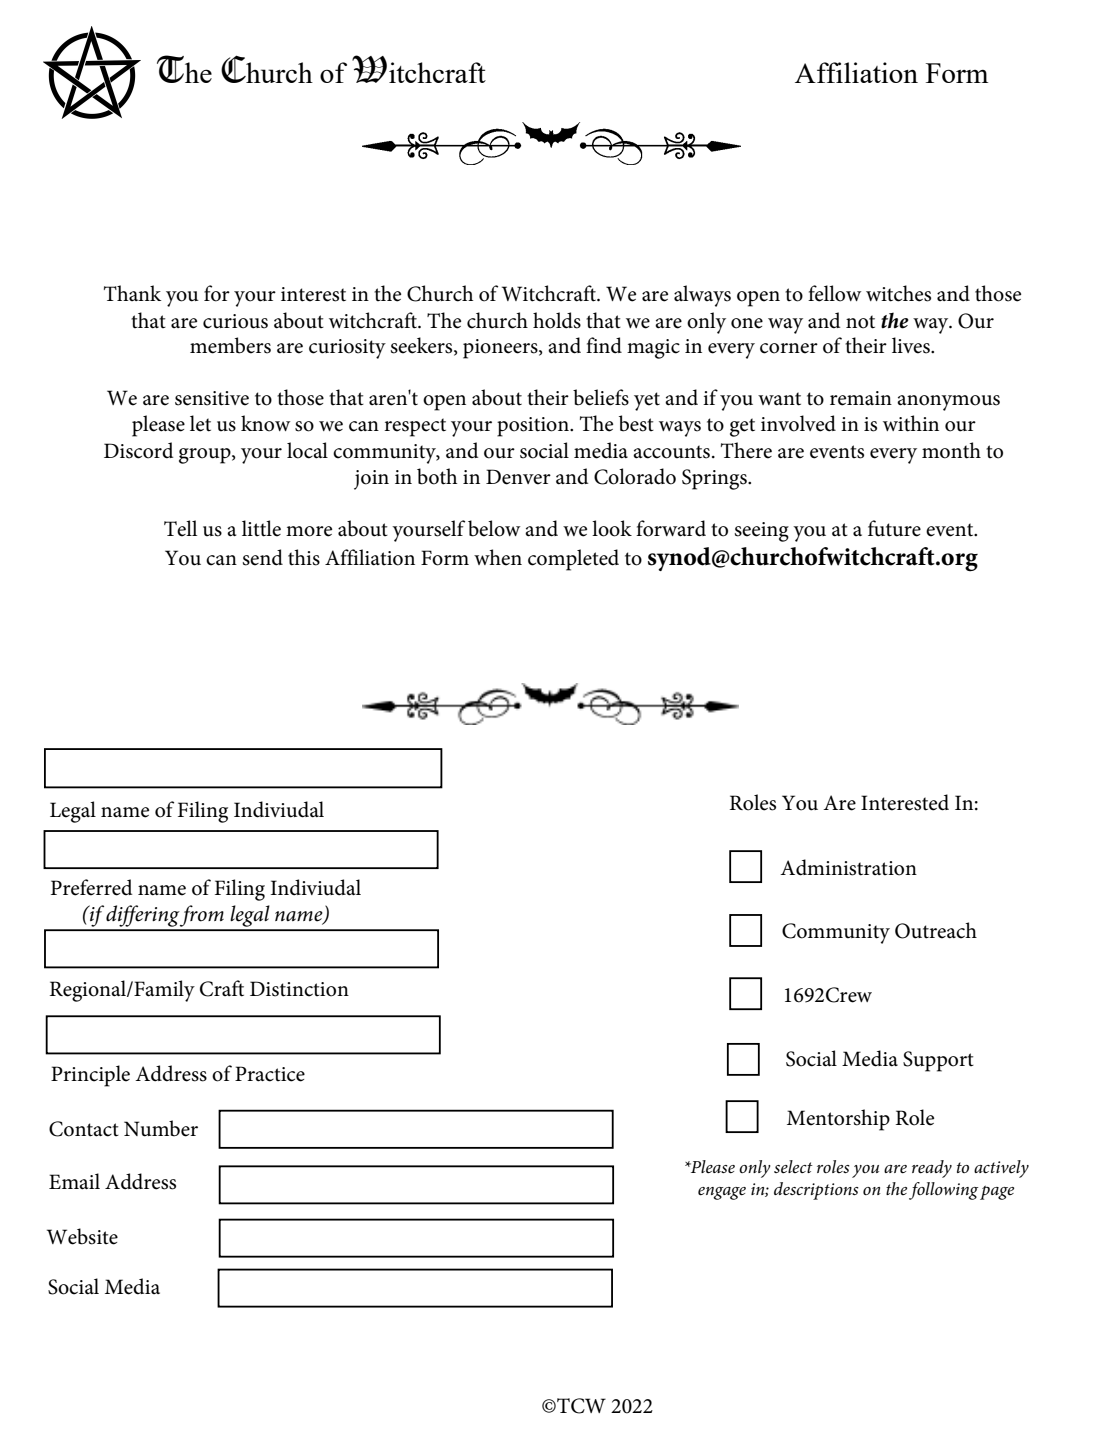 This screenshot has height=1444, width=1116. What do you see at coordinates (573, 560) in the screenshot?
I see `completed` at bounding box center [573, 560].
